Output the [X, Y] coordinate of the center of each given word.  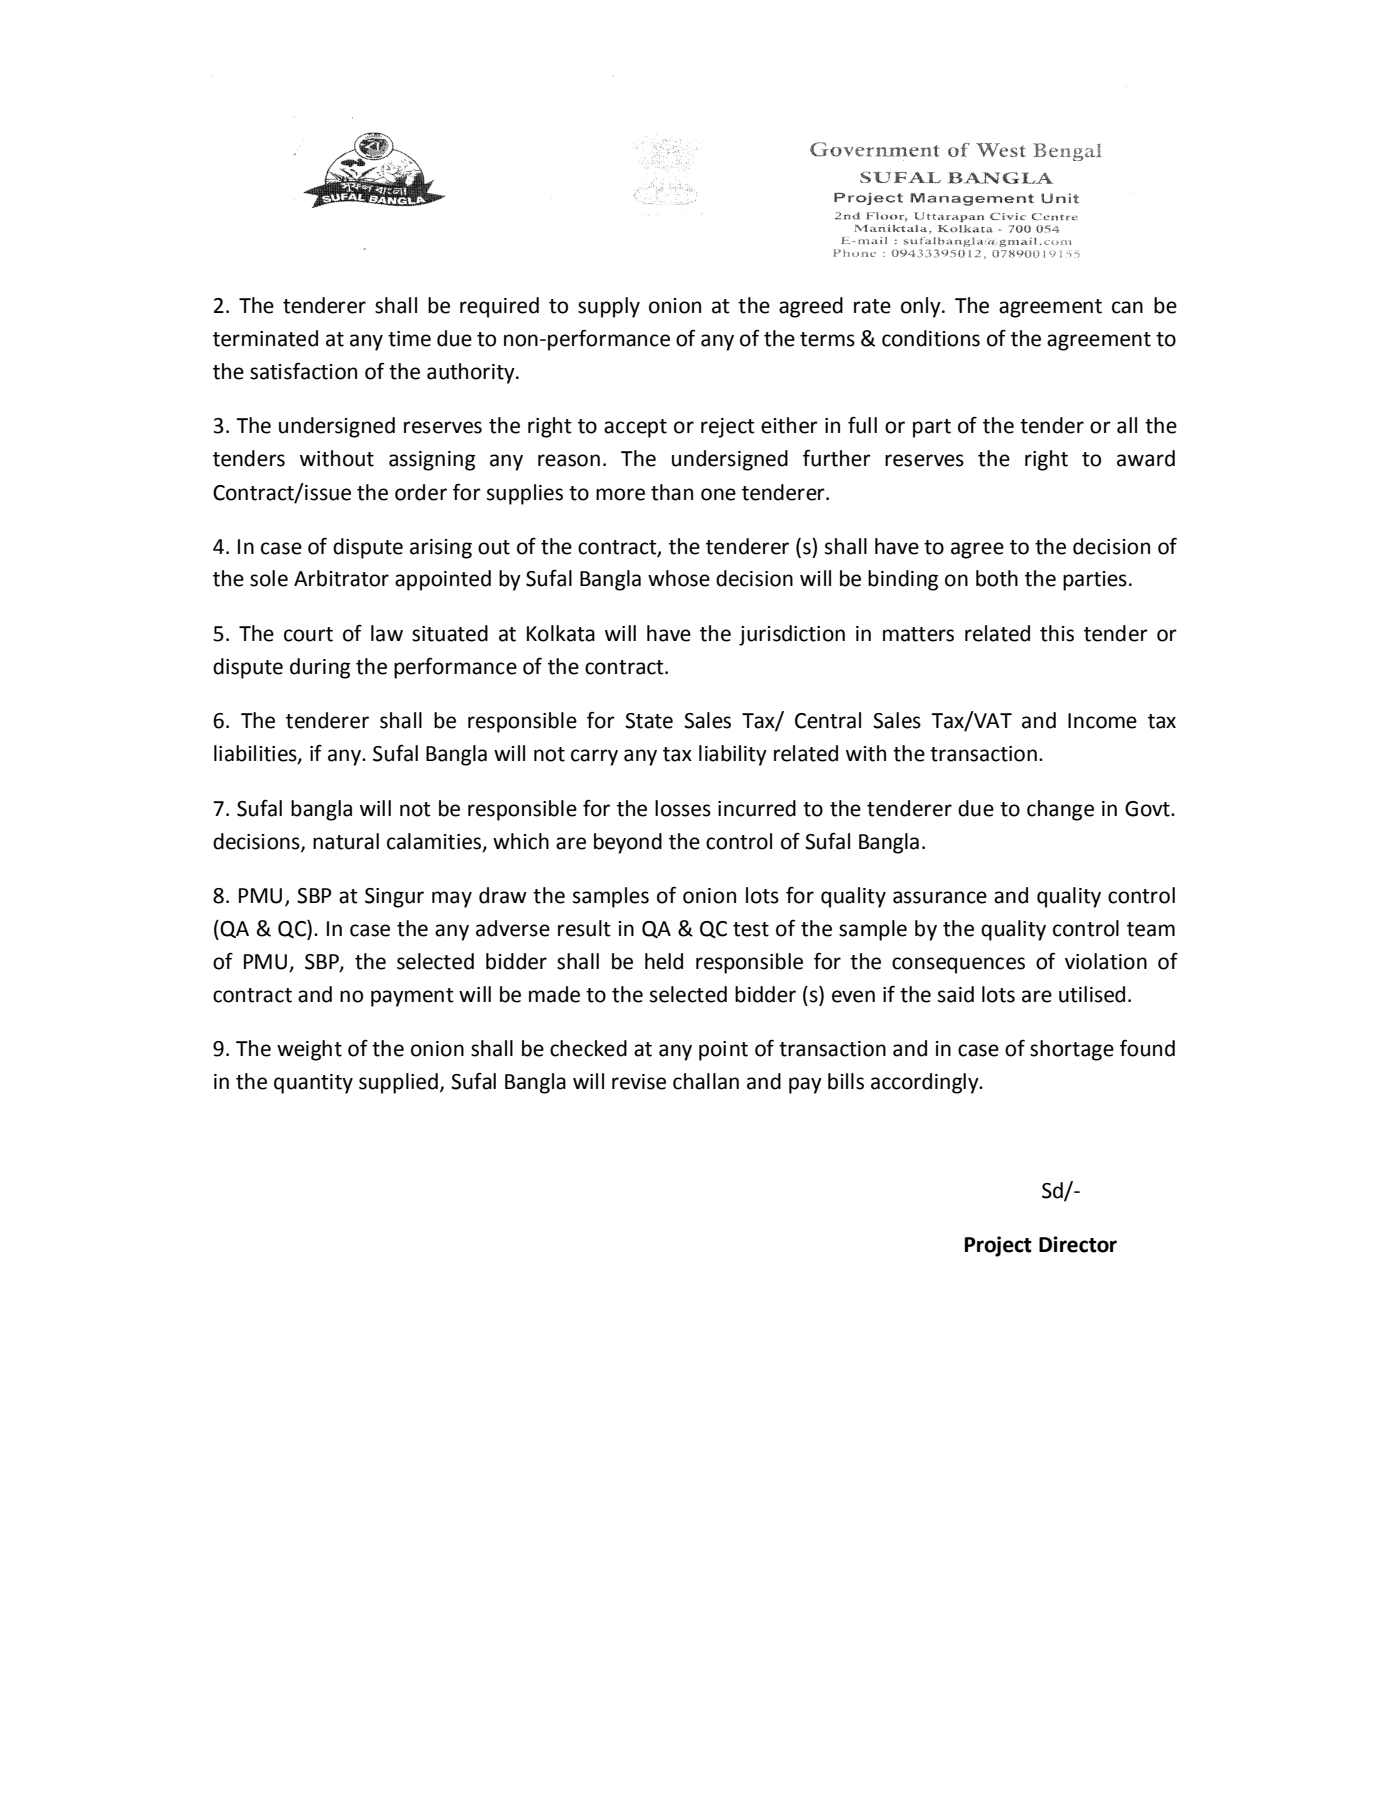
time [409, 339]
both [997, 578]
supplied [398, 1083]
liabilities [256, 754]
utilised [1092, 994]
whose [679, 578]
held [664, 961]
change [1060, 810]
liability [733, 755]
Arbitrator [341, 578]
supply [609, 307]
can [1127, 307]
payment [412, 997]
